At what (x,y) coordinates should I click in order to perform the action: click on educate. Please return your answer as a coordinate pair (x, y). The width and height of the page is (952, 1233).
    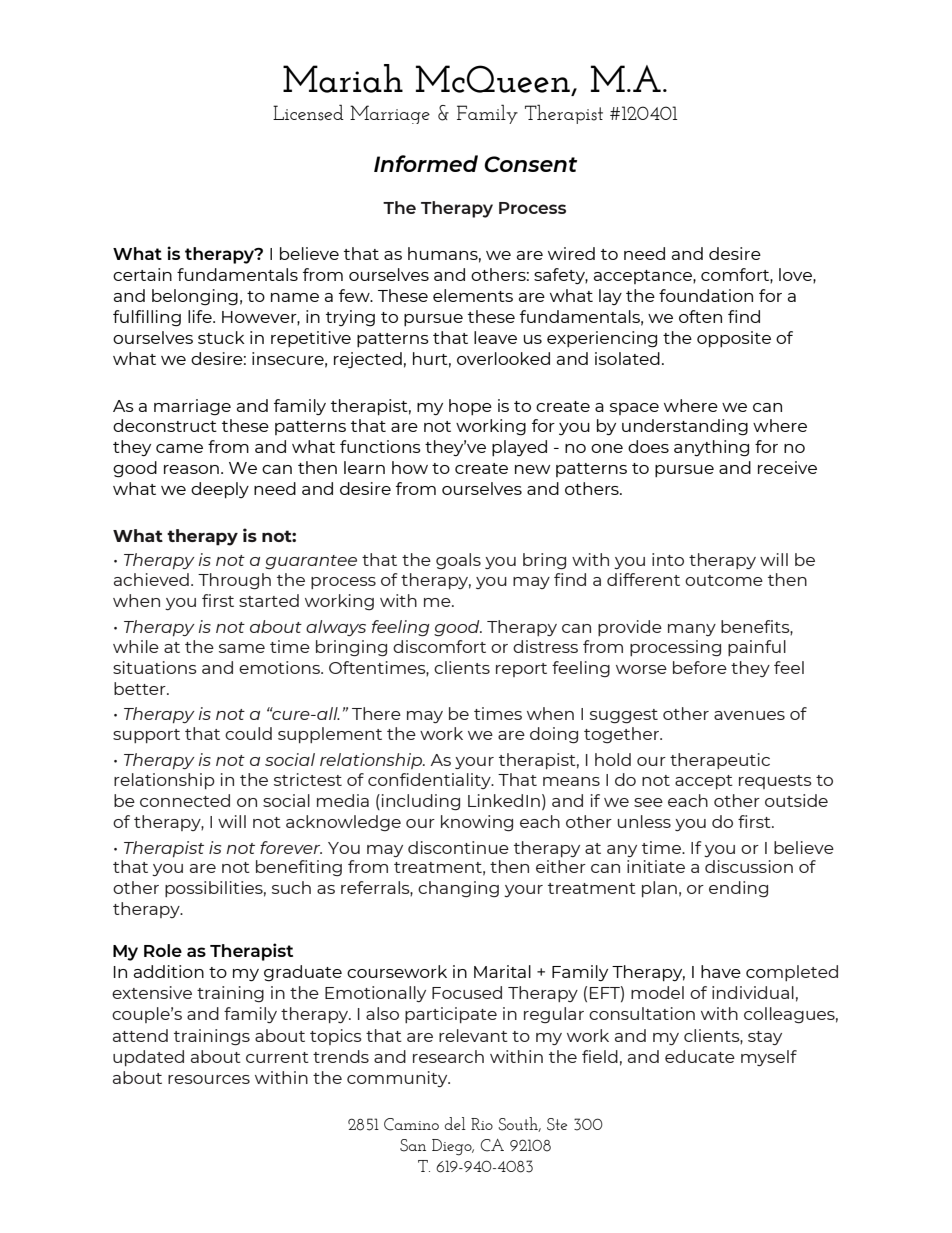
    Looking at the image, I should click on (700, 1056).
